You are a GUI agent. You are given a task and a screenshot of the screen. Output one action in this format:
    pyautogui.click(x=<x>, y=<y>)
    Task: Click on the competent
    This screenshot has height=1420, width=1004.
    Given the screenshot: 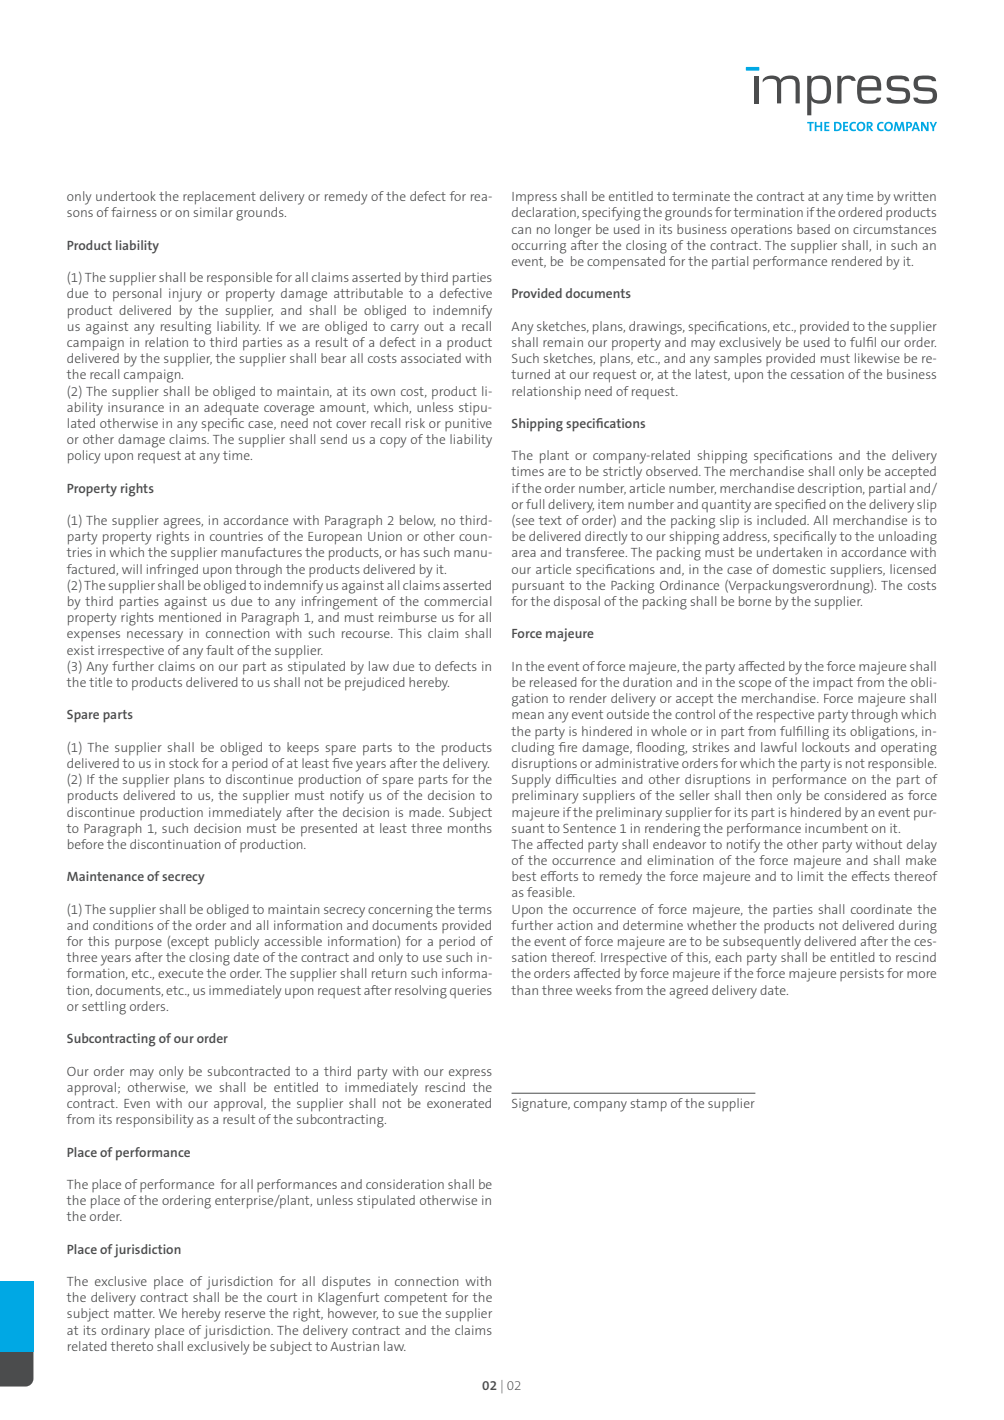 What is the action you would take?
    pyautogui.click(x=415, y=1299)
